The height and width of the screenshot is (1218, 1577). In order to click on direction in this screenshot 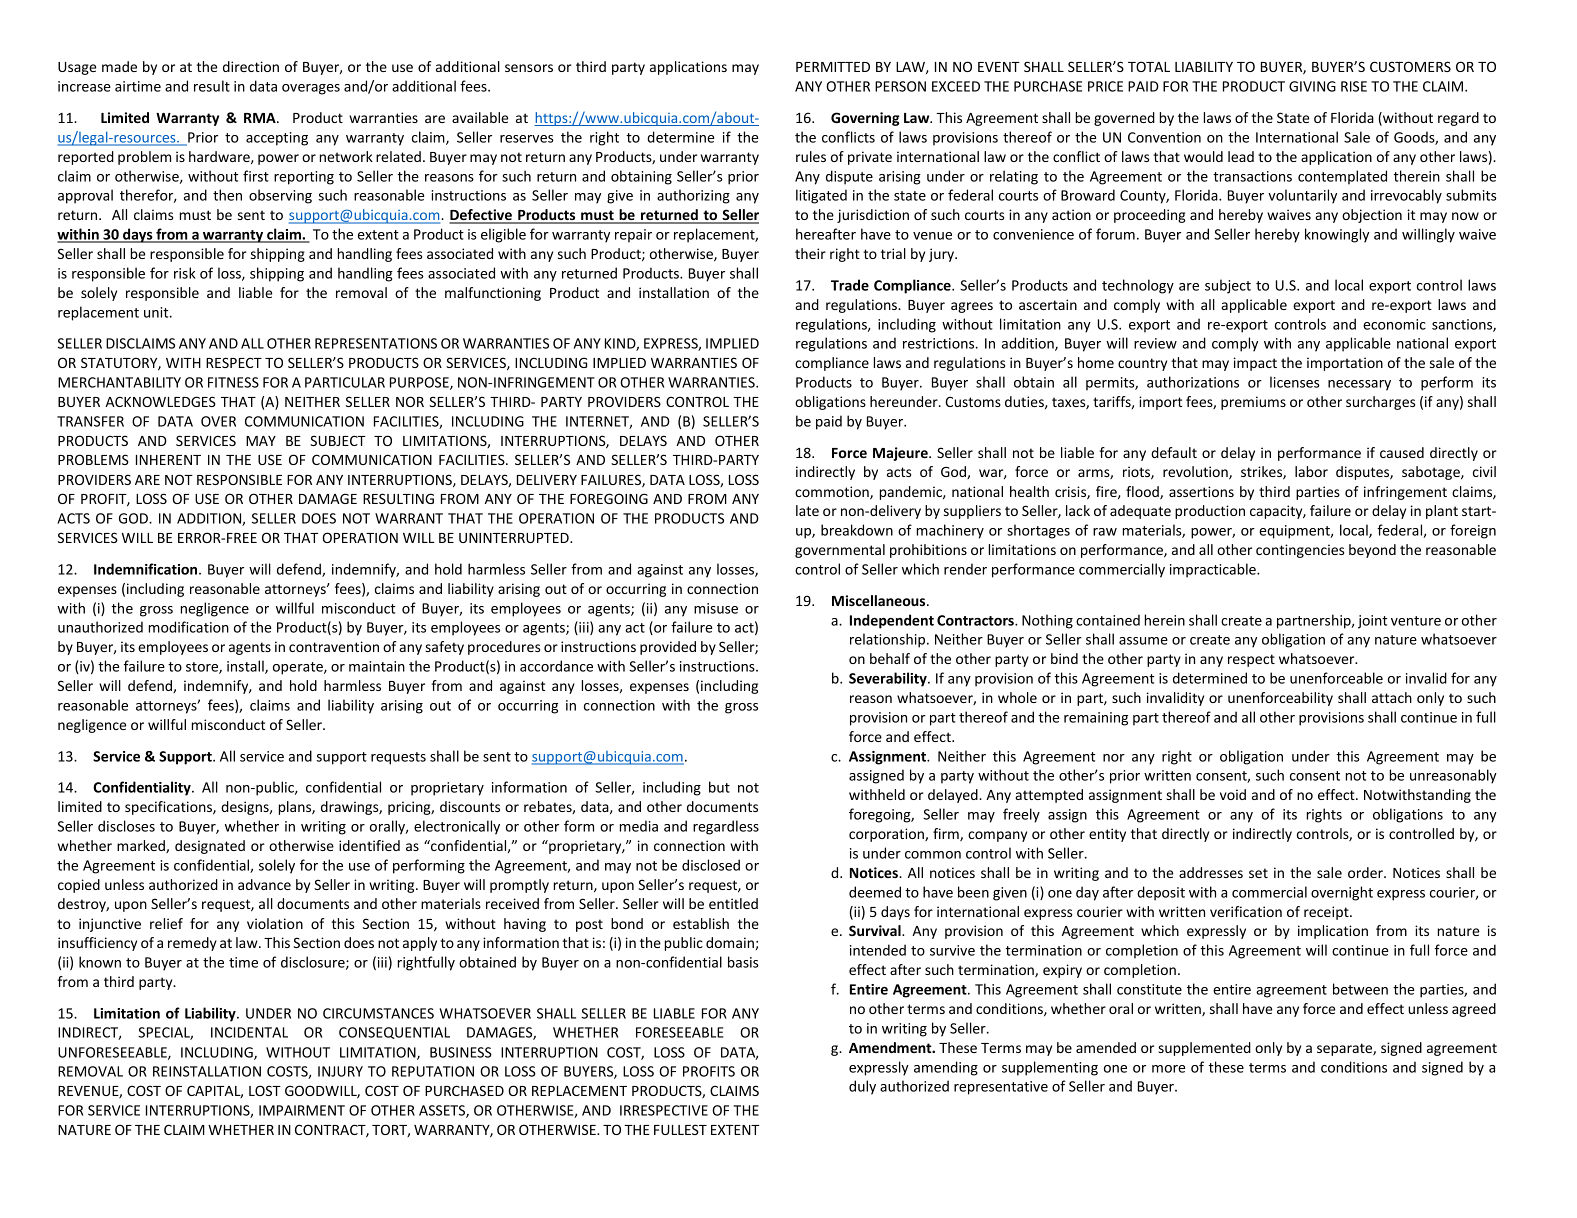, I will do `click(251, 66)`.
